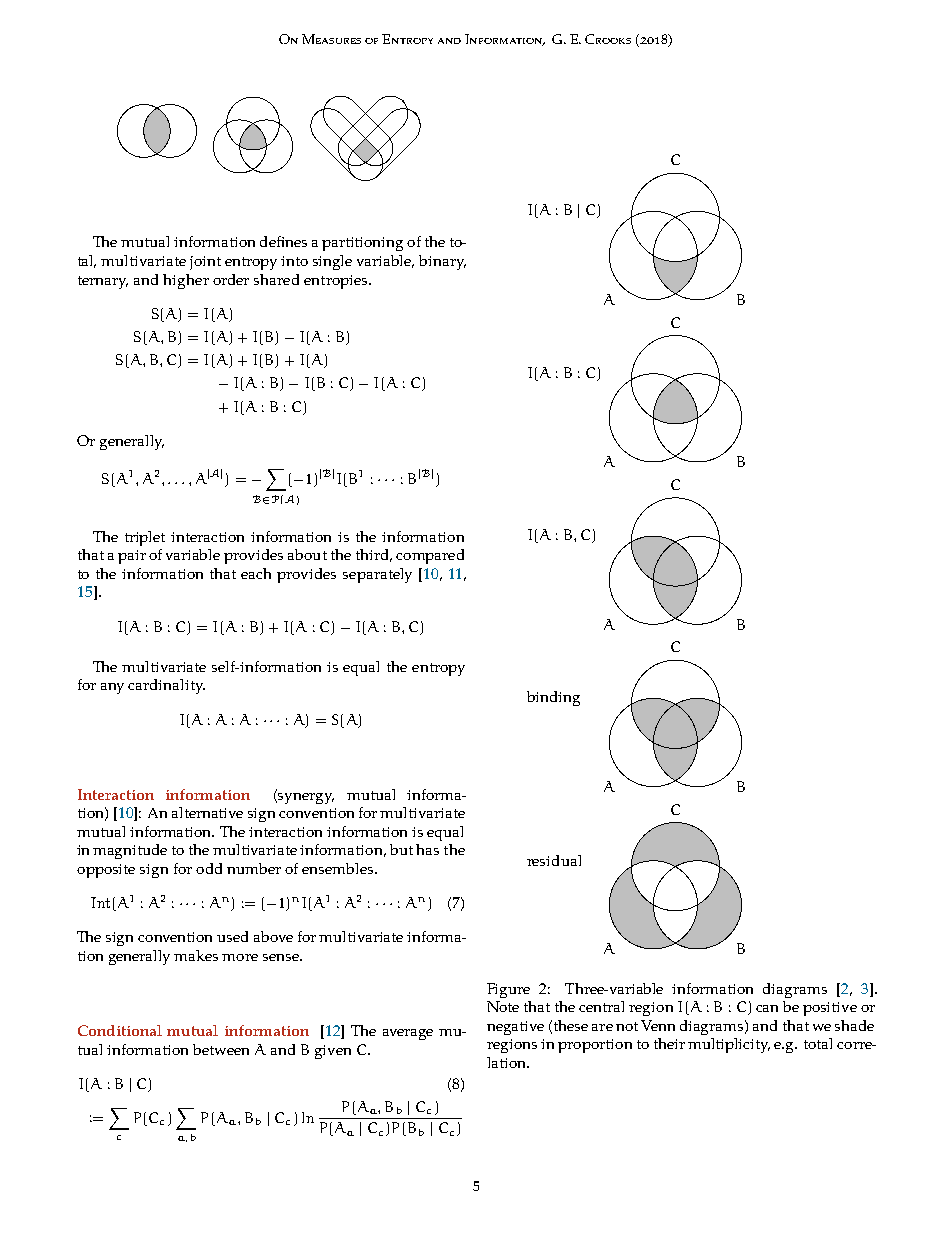 The height and width of the document is (1233, 952). What do you see at coordinates (427, 849) in the document?
I see `has` at bounding box center [427, 849].
